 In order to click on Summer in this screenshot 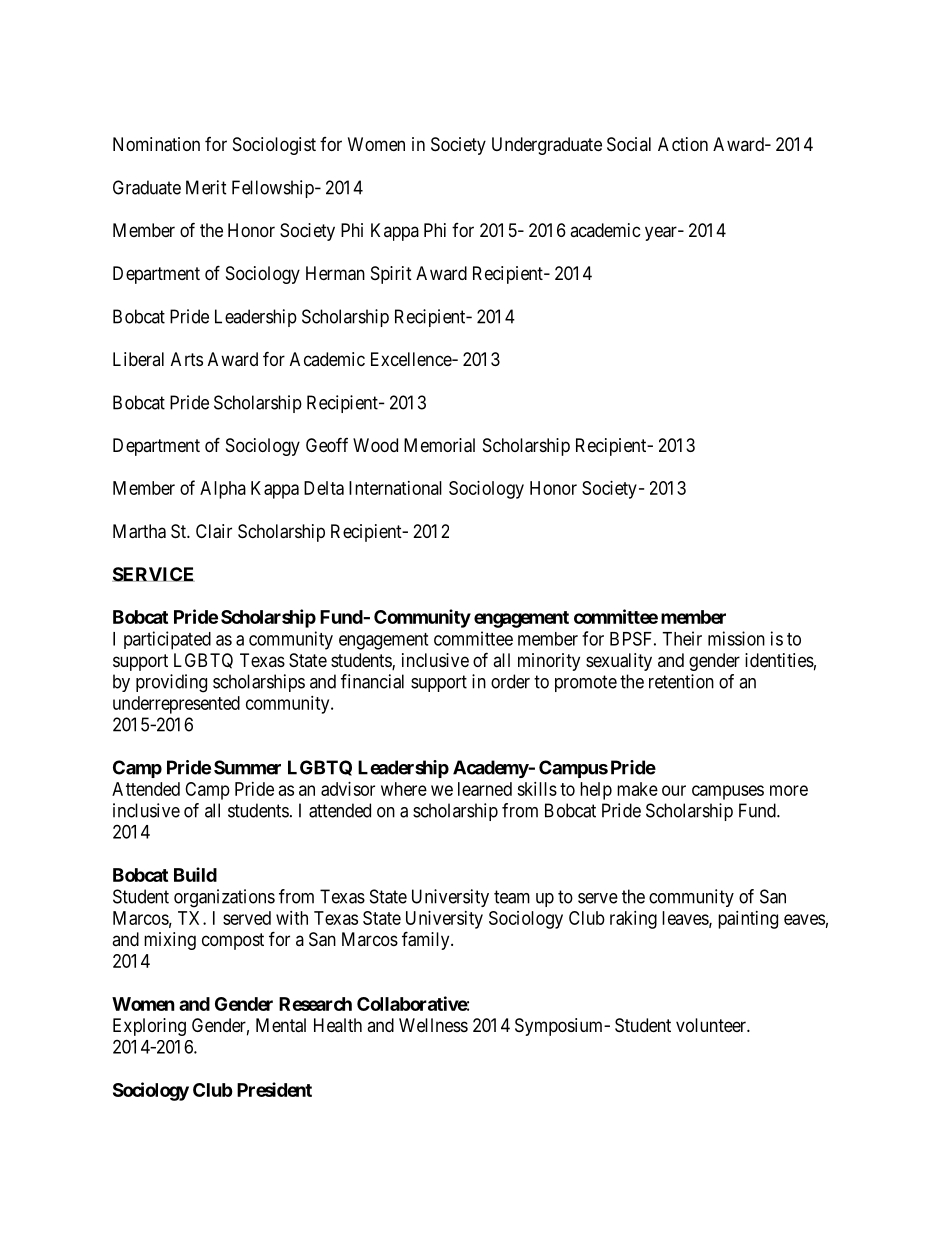, I will do `click(247, 767)`.
